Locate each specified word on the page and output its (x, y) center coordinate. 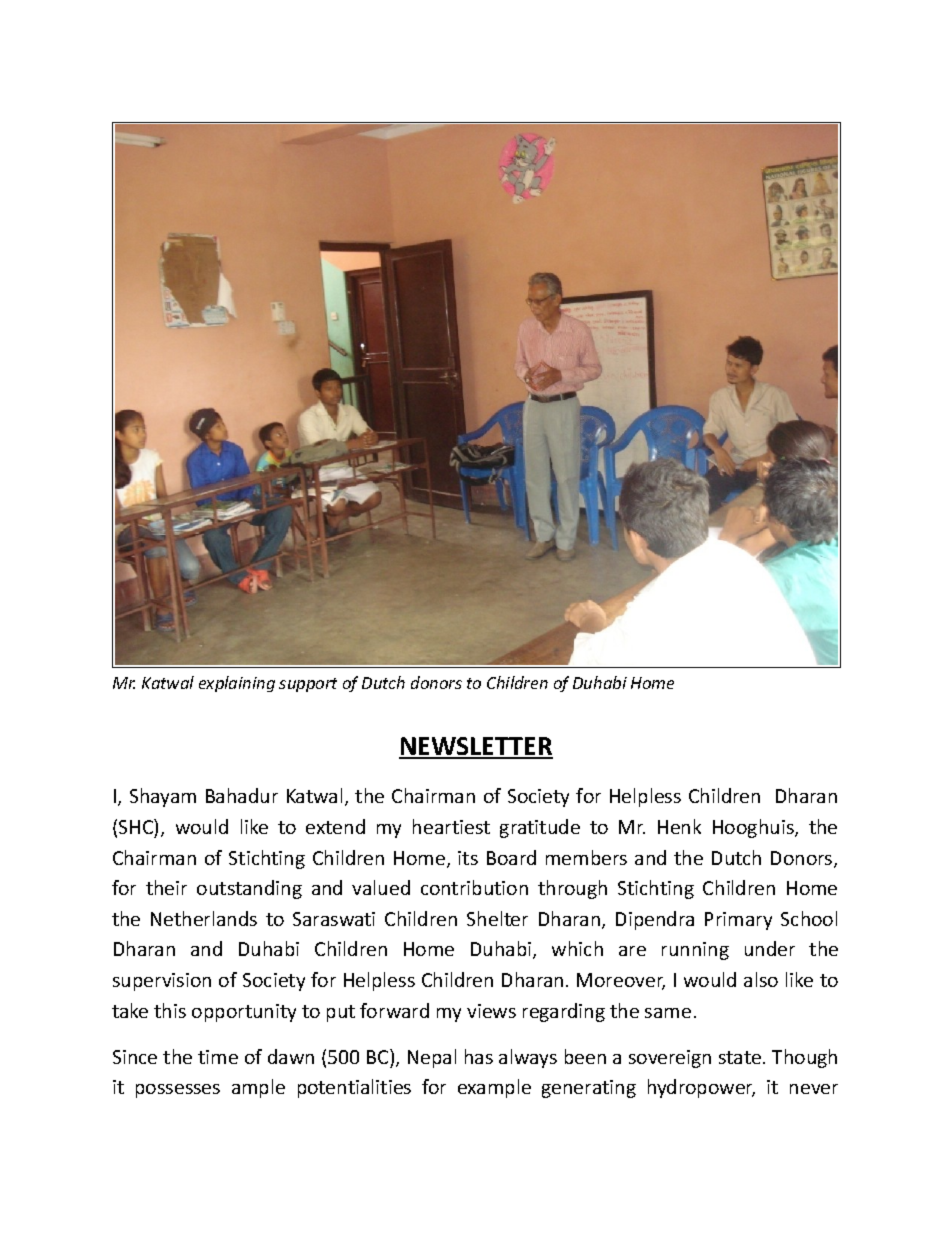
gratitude (540, 828)
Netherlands (204, 918)
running (695, 951)
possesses (178, 1091)
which (577, 948)
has (479, 1056)
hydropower (701, 1088)
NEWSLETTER (476, 747)
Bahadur (242, 795)
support (308, 685)
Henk (679, 826)
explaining (237, 684)
